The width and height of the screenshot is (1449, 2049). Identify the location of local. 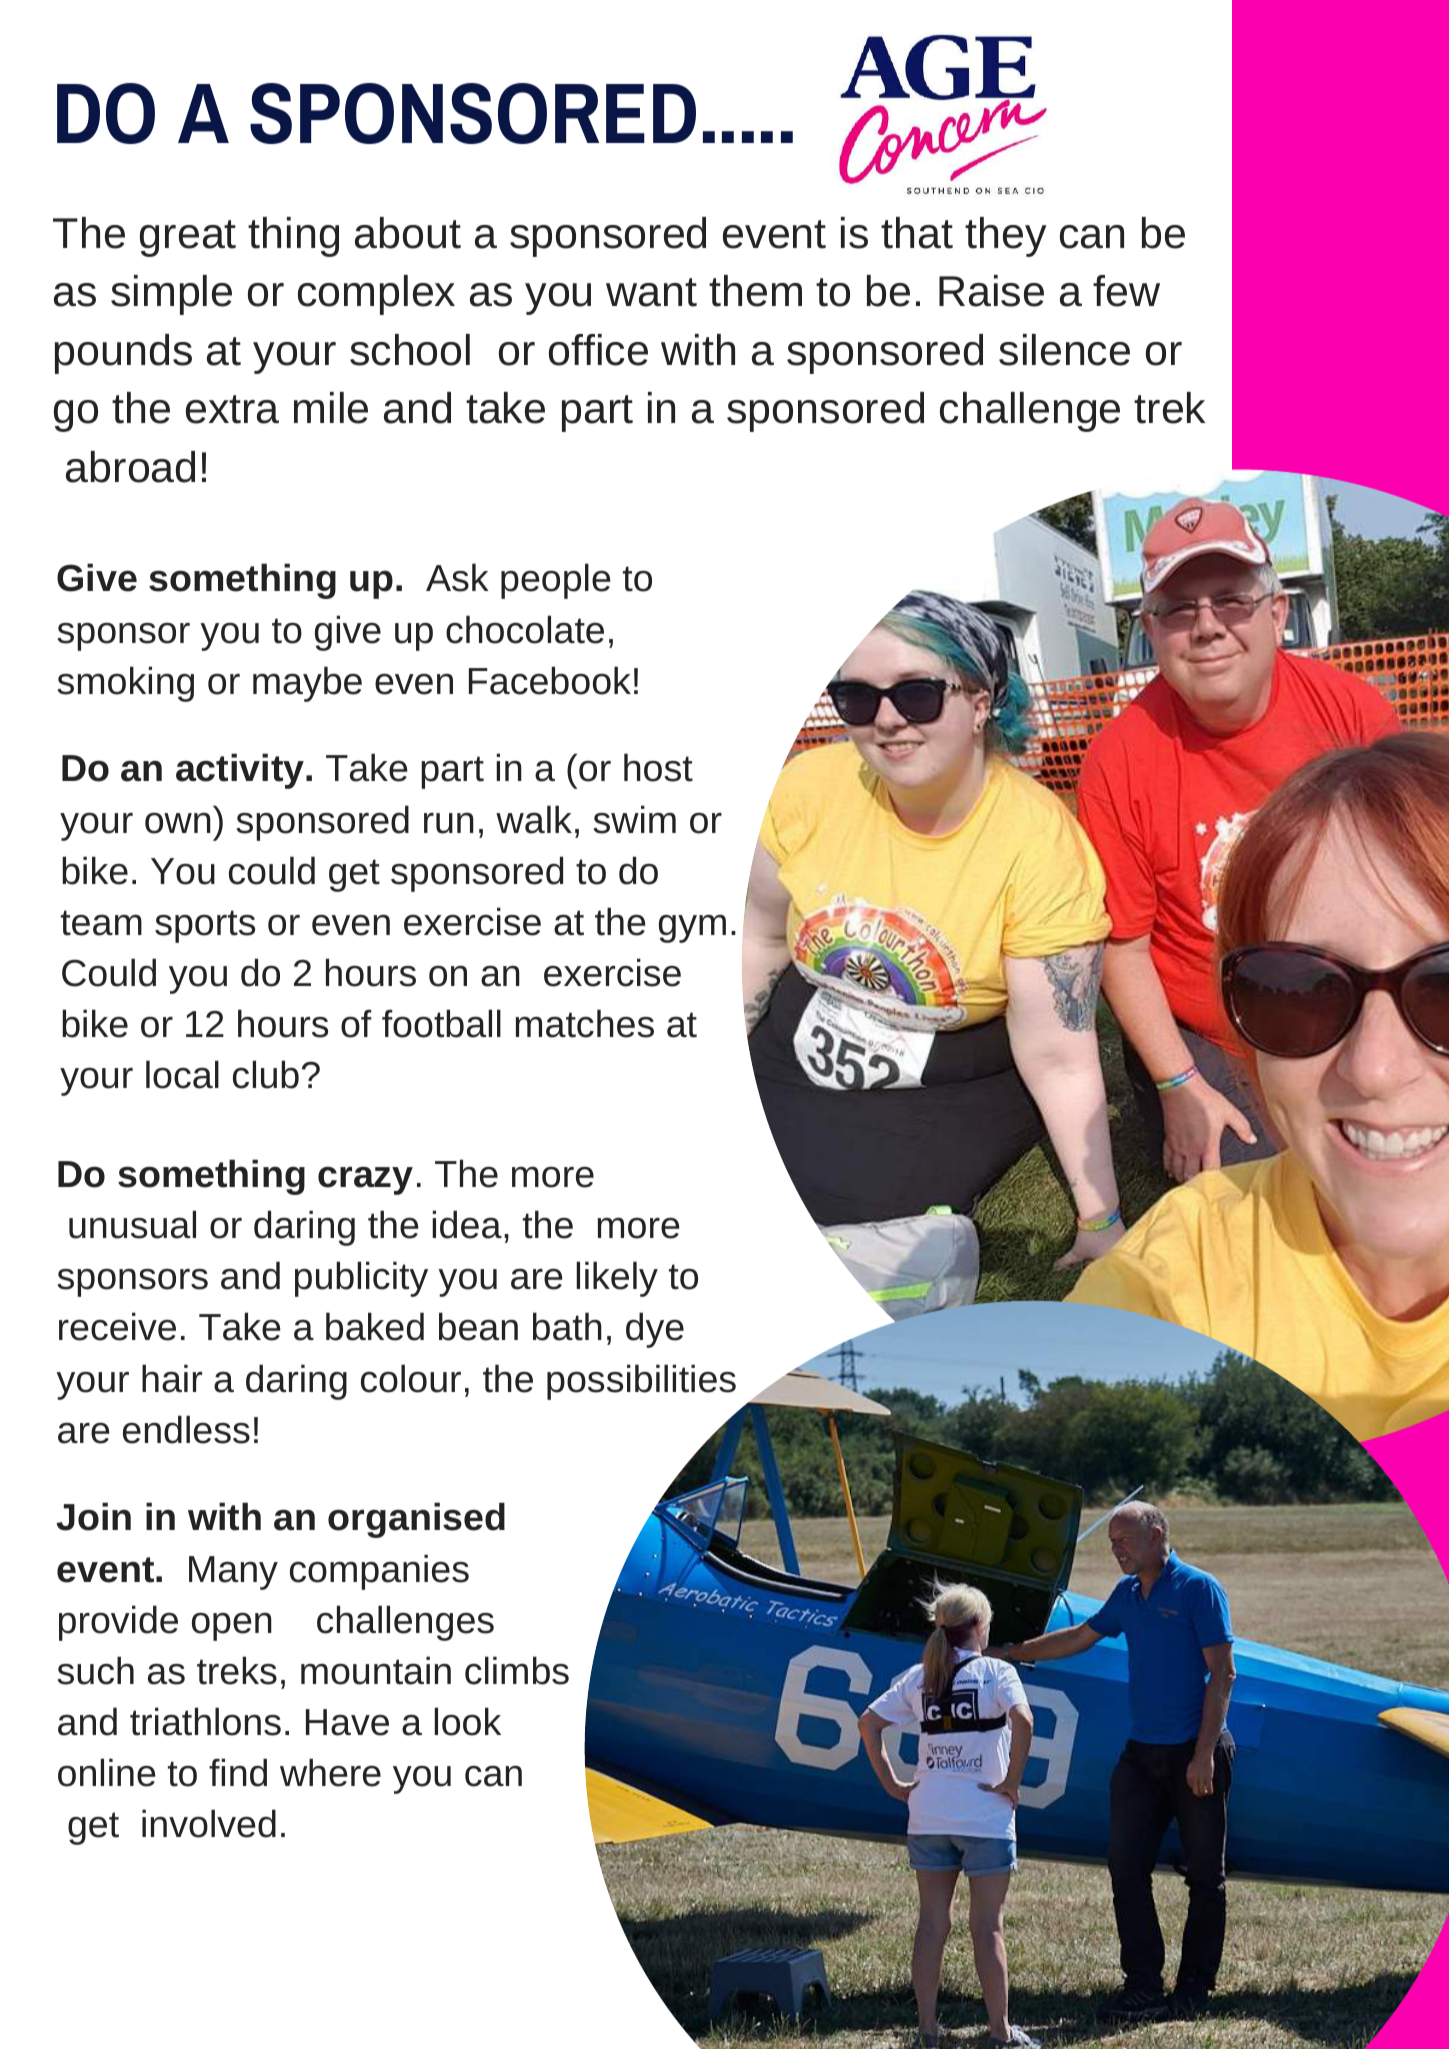
(182, 1074).
